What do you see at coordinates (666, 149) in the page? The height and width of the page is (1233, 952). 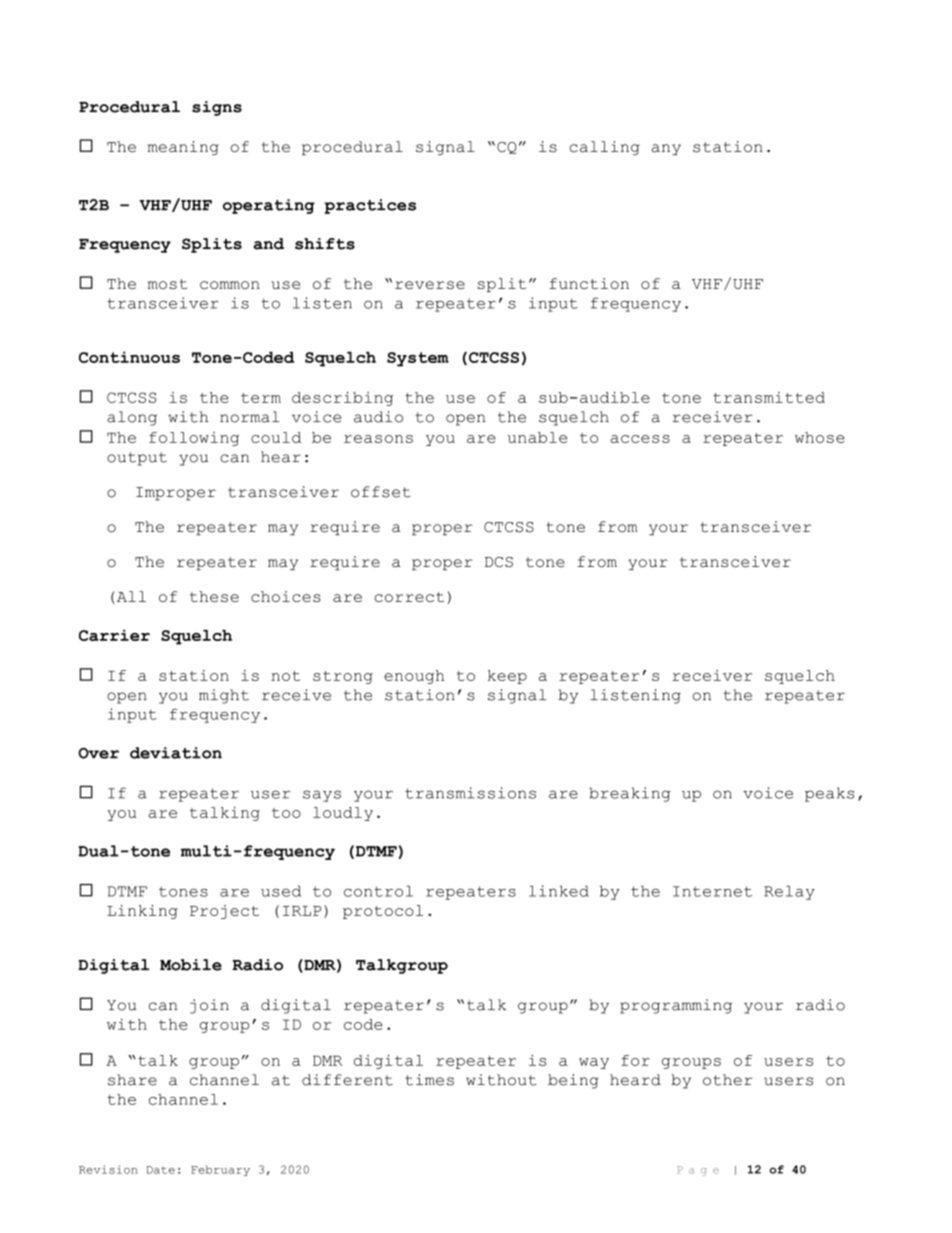 I see `any` at bounding box center [666, 149].
